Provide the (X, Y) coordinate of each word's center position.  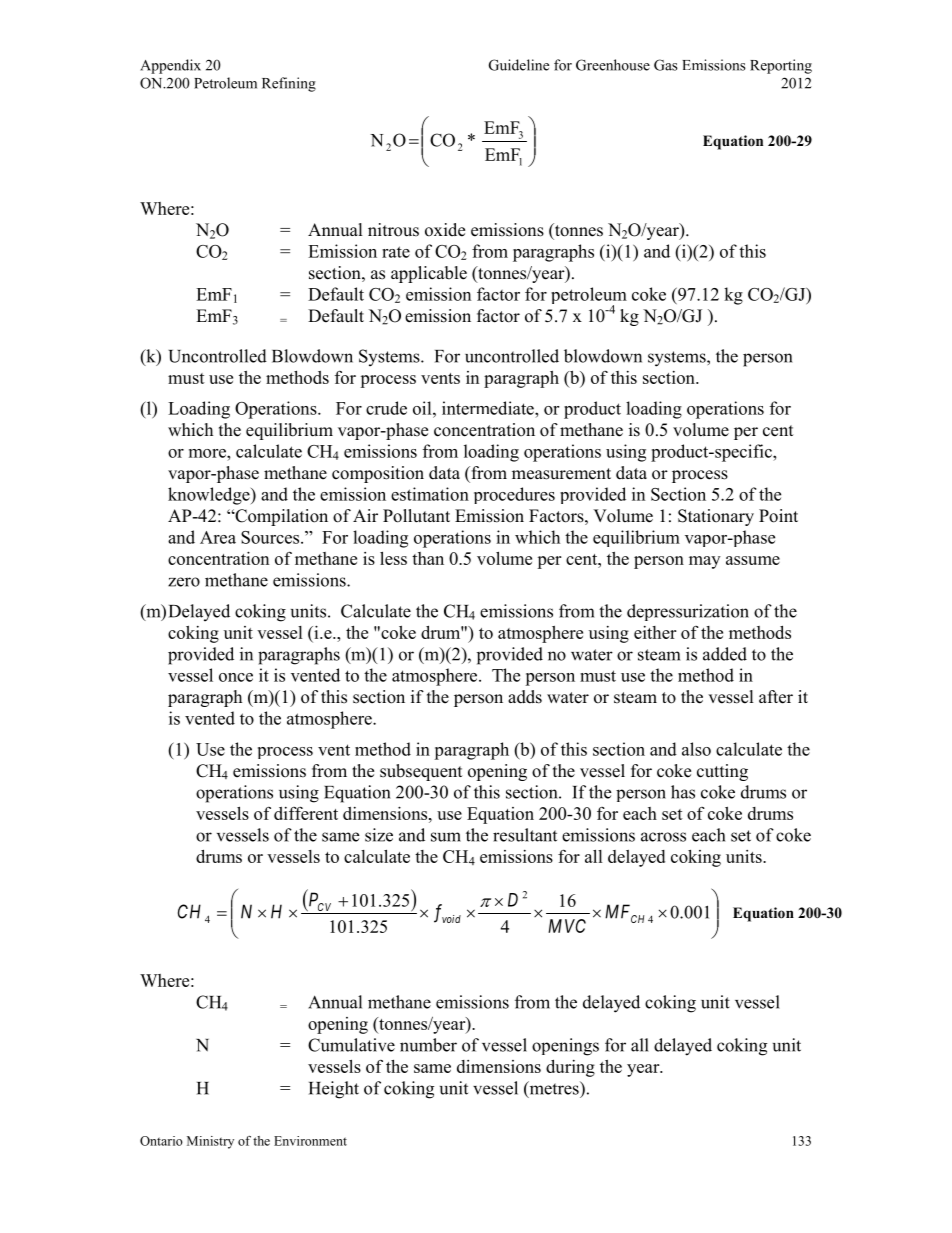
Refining (289, 84)
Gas (666, 65)
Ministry (210, 1142)
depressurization (688, 612)
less (393, 558)
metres (554, 1089)
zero (184, 582)
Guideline (519, 65)
